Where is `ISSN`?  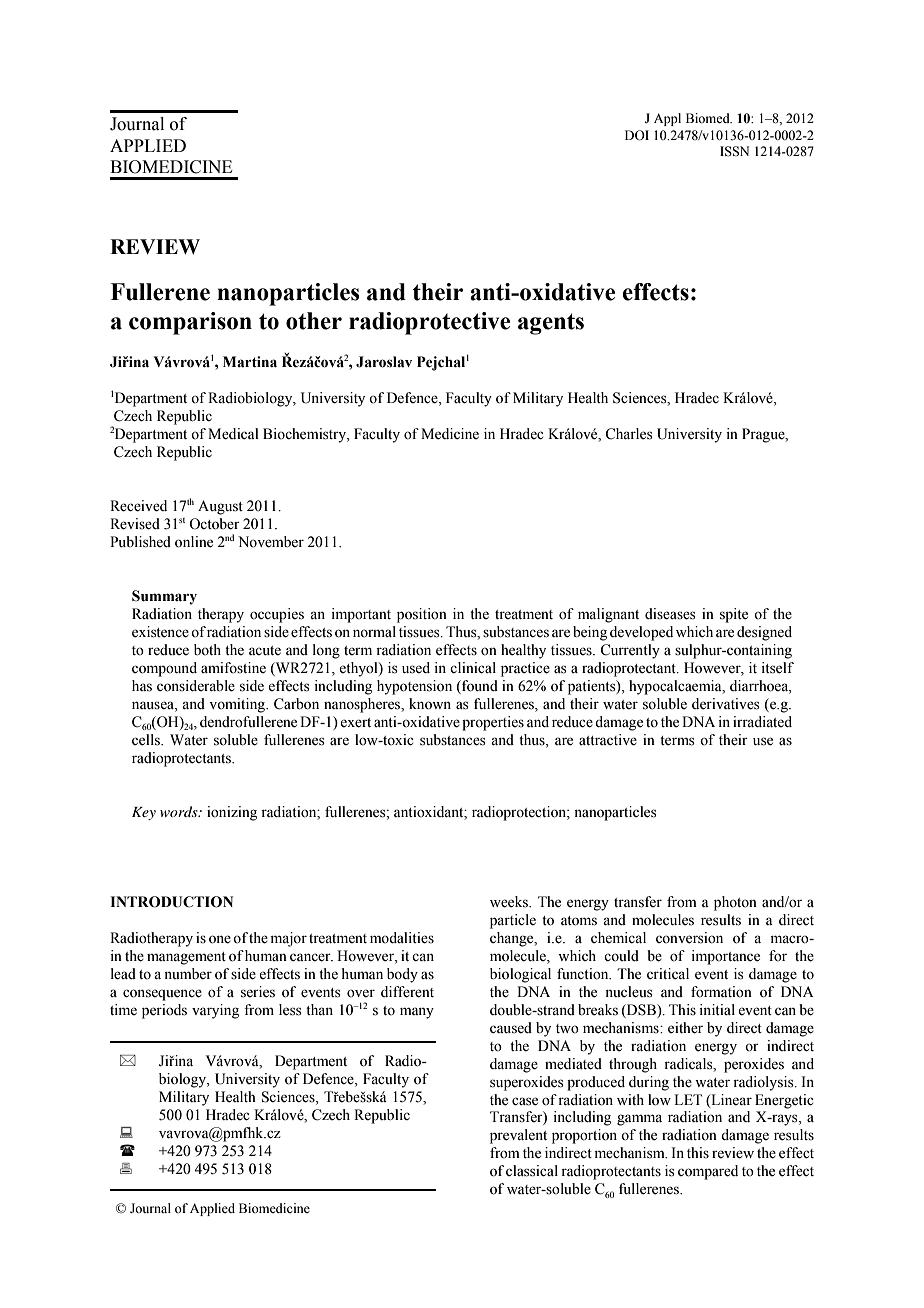 ISSN is located at coordinates (734, 151).
